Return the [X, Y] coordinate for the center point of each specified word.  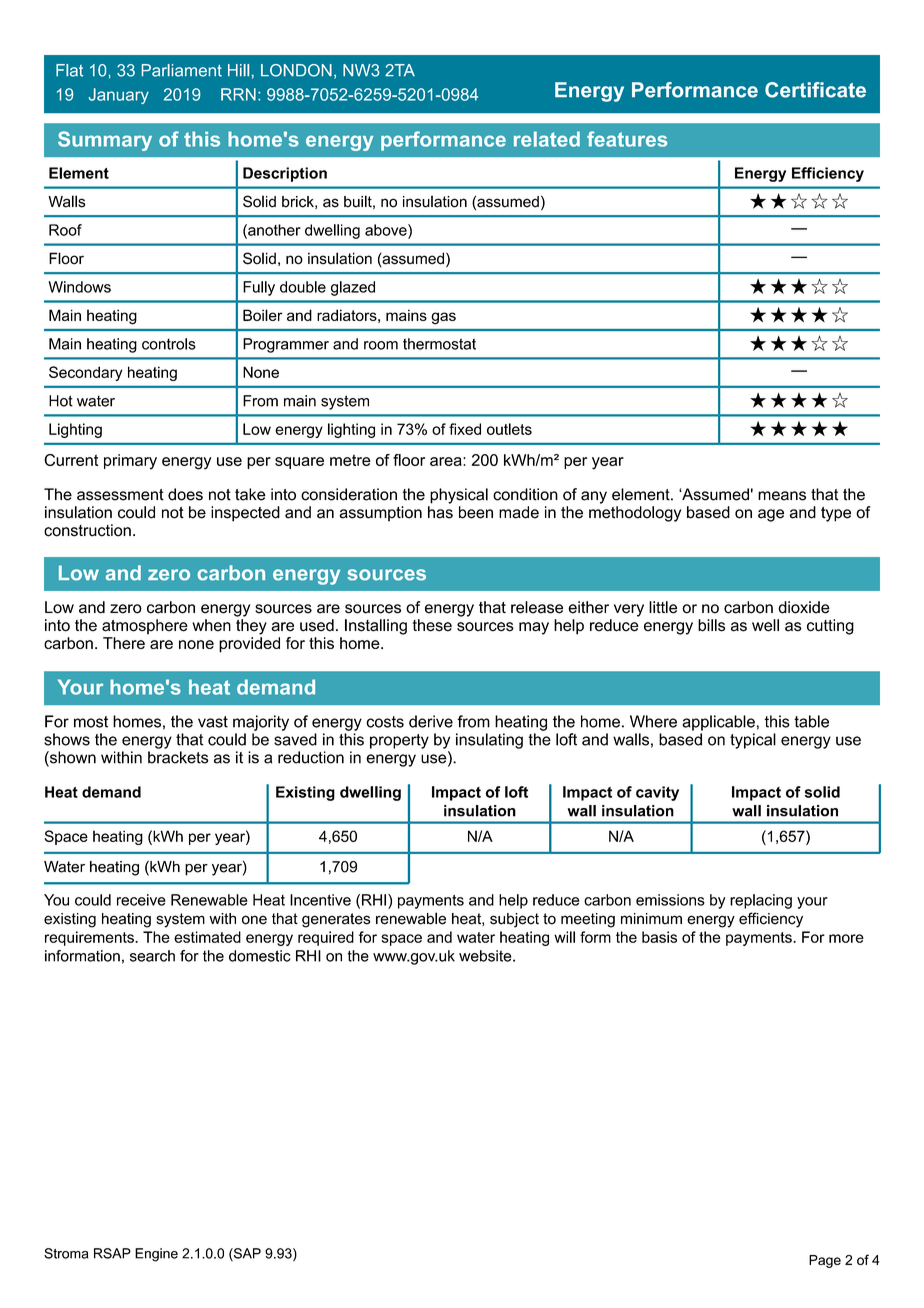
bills [711, 625]
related [547, 139]
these [432, 625]
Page [825, 1261]
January [119, 96]
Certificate [815, 90]
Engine [156, 1255]
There [124, 643]
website [486, 956]
